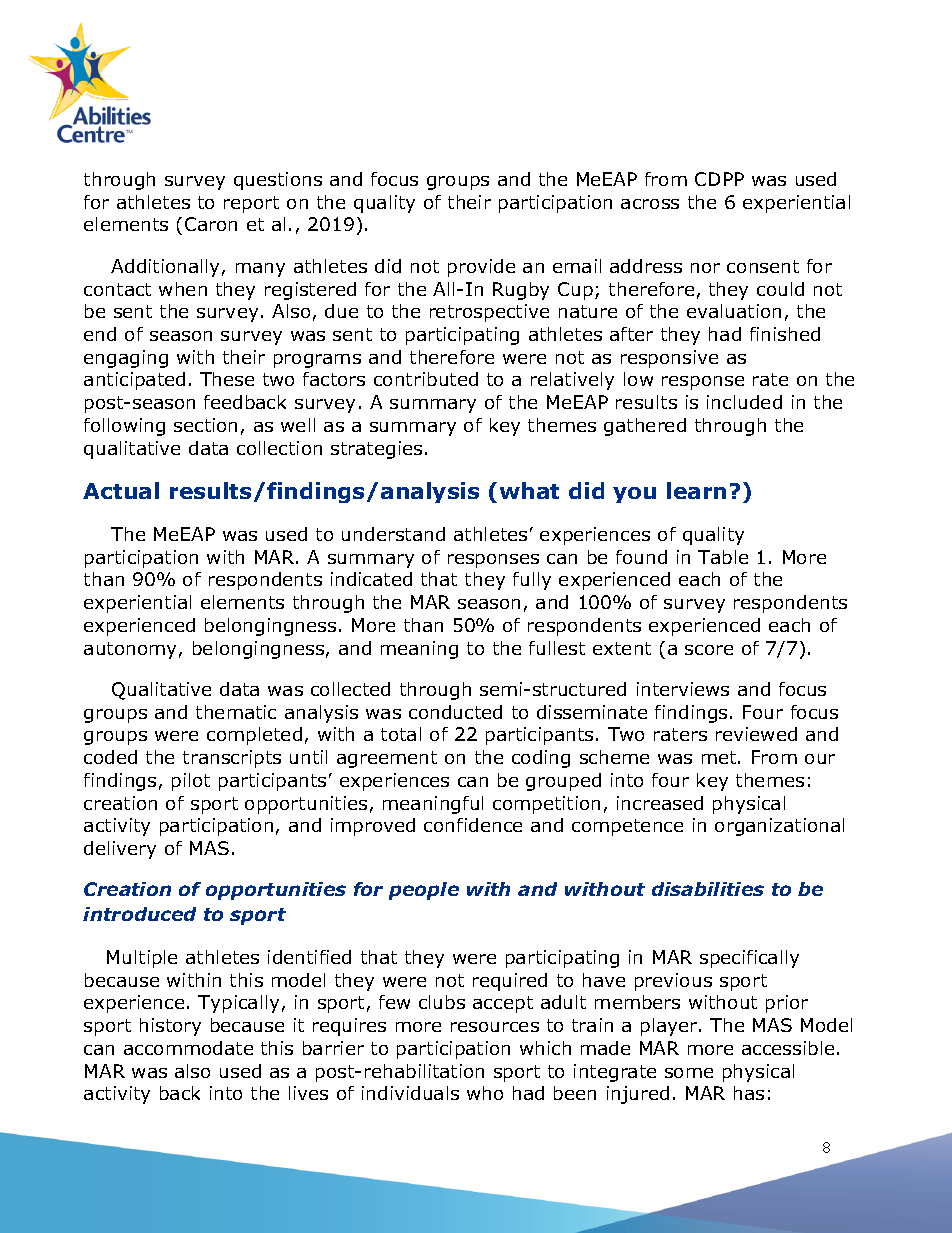 The width and height of the image is (952, 1233). What do you see at coordinates (473, 825) in the image?
I see `confidence` at bounding box center [473, 825].
